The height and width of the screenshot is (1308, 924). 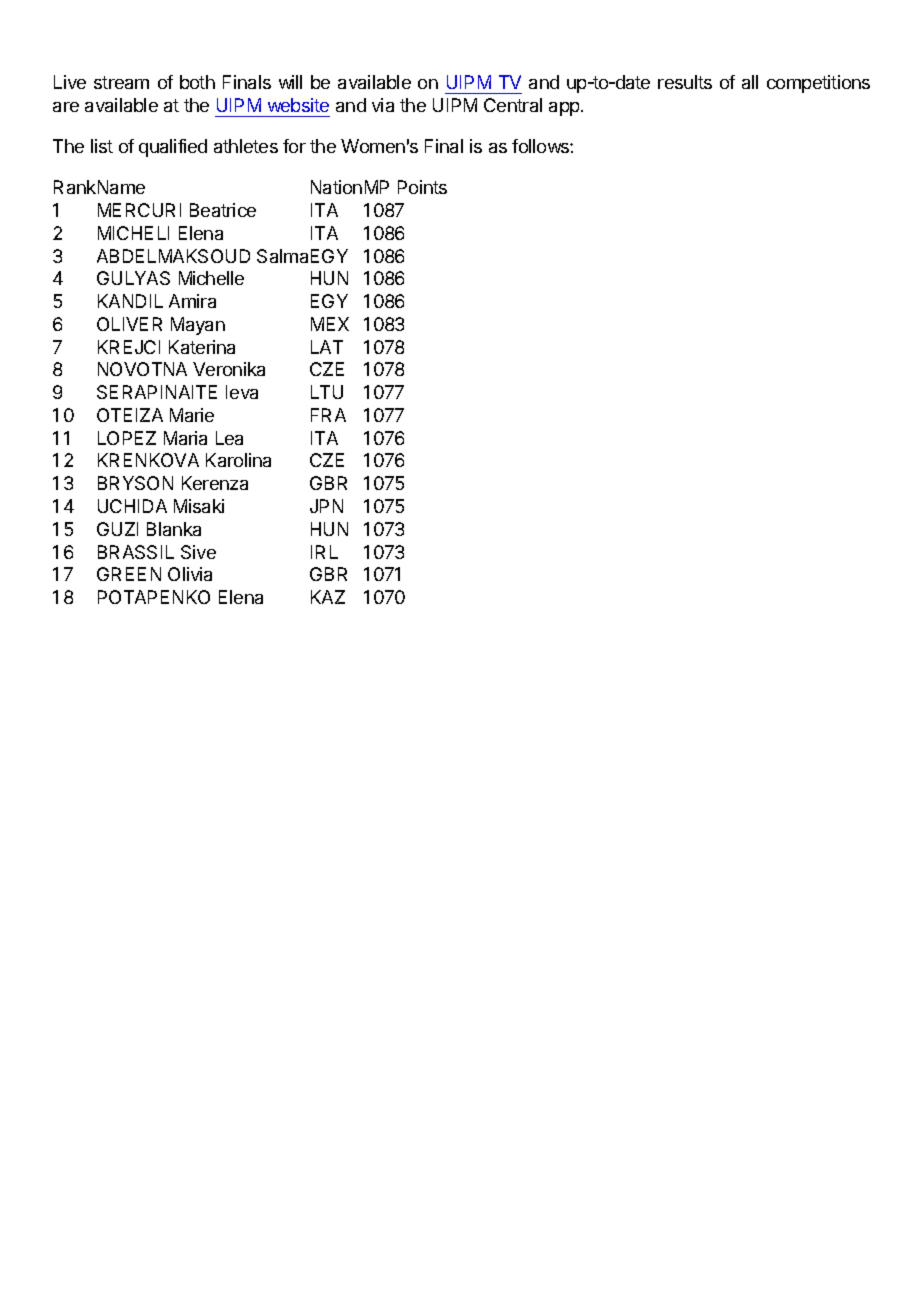 I want to click on Katerina, so click(x=202, y=347).
